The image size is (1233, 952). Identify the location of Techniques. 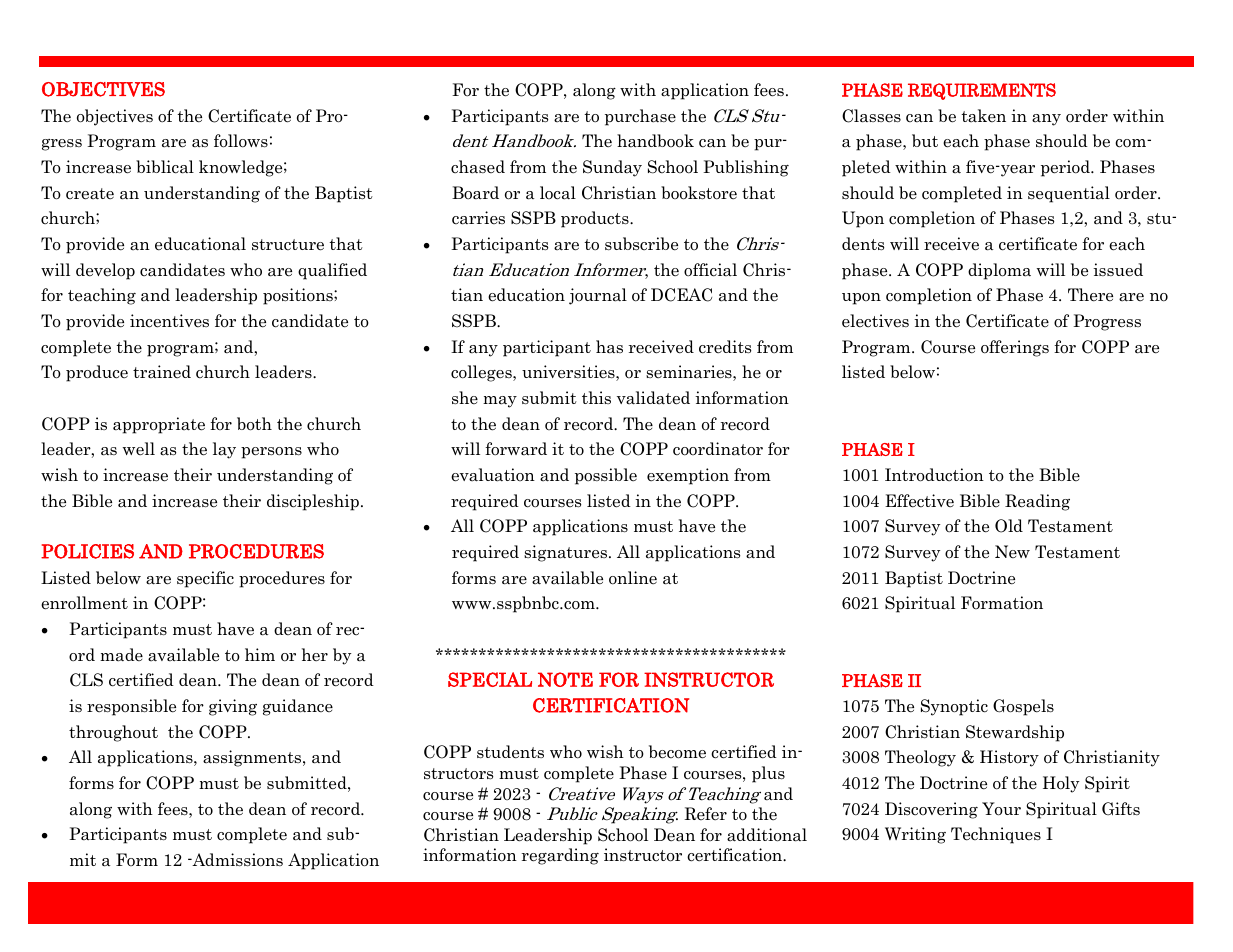
(996, 835).
